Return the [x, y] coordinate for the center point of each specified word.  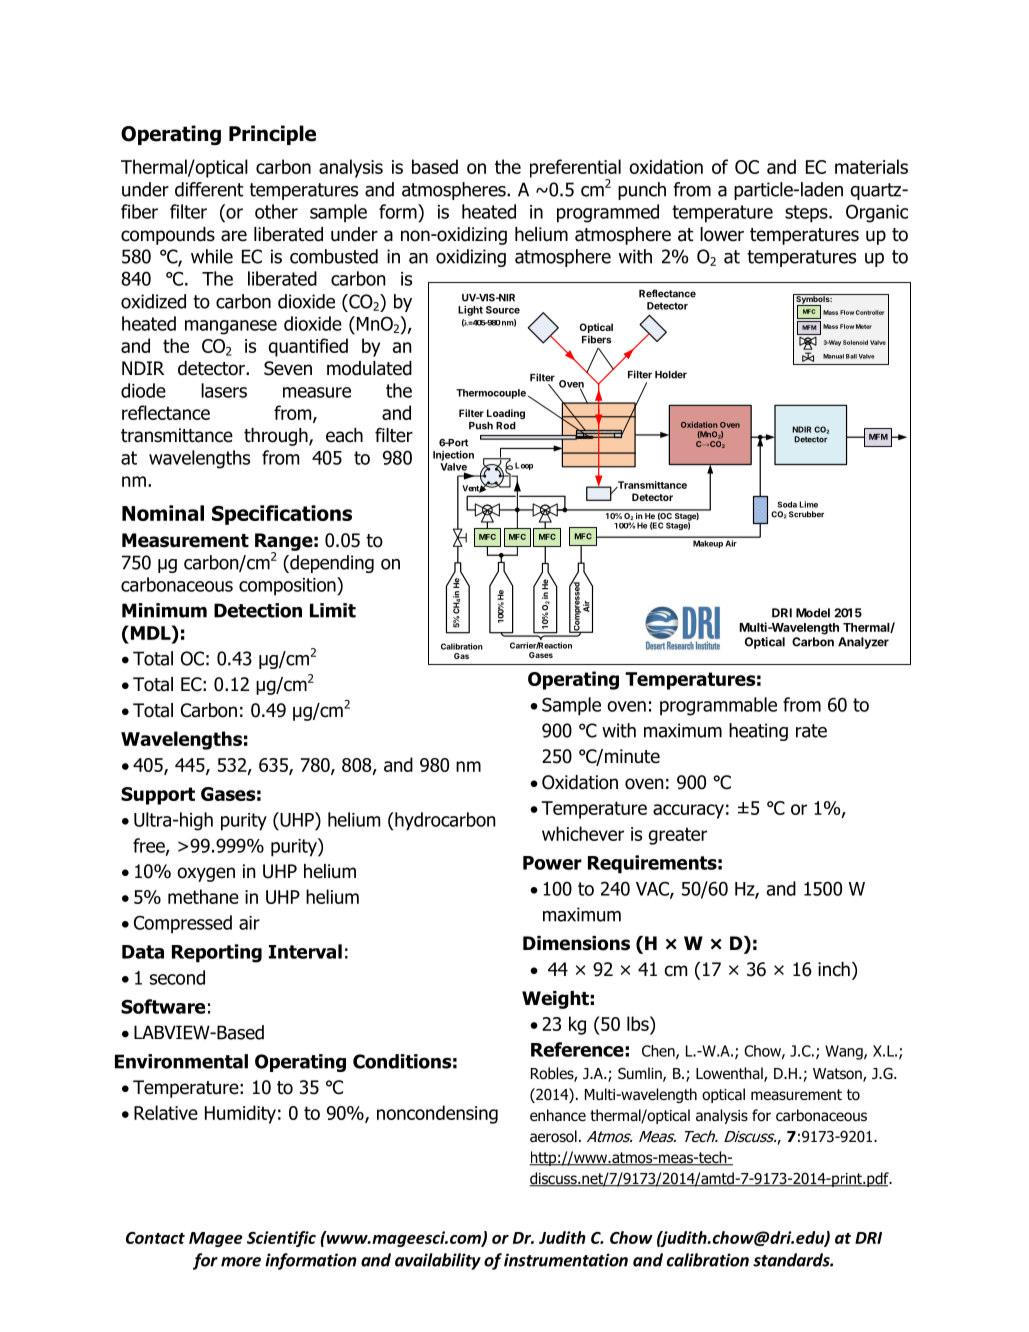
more [241, 1262]
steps [807, 214]
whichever [583, 833]
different [209, 189]
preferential [575, 169]
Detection [258, 610]
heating [758, 732]
